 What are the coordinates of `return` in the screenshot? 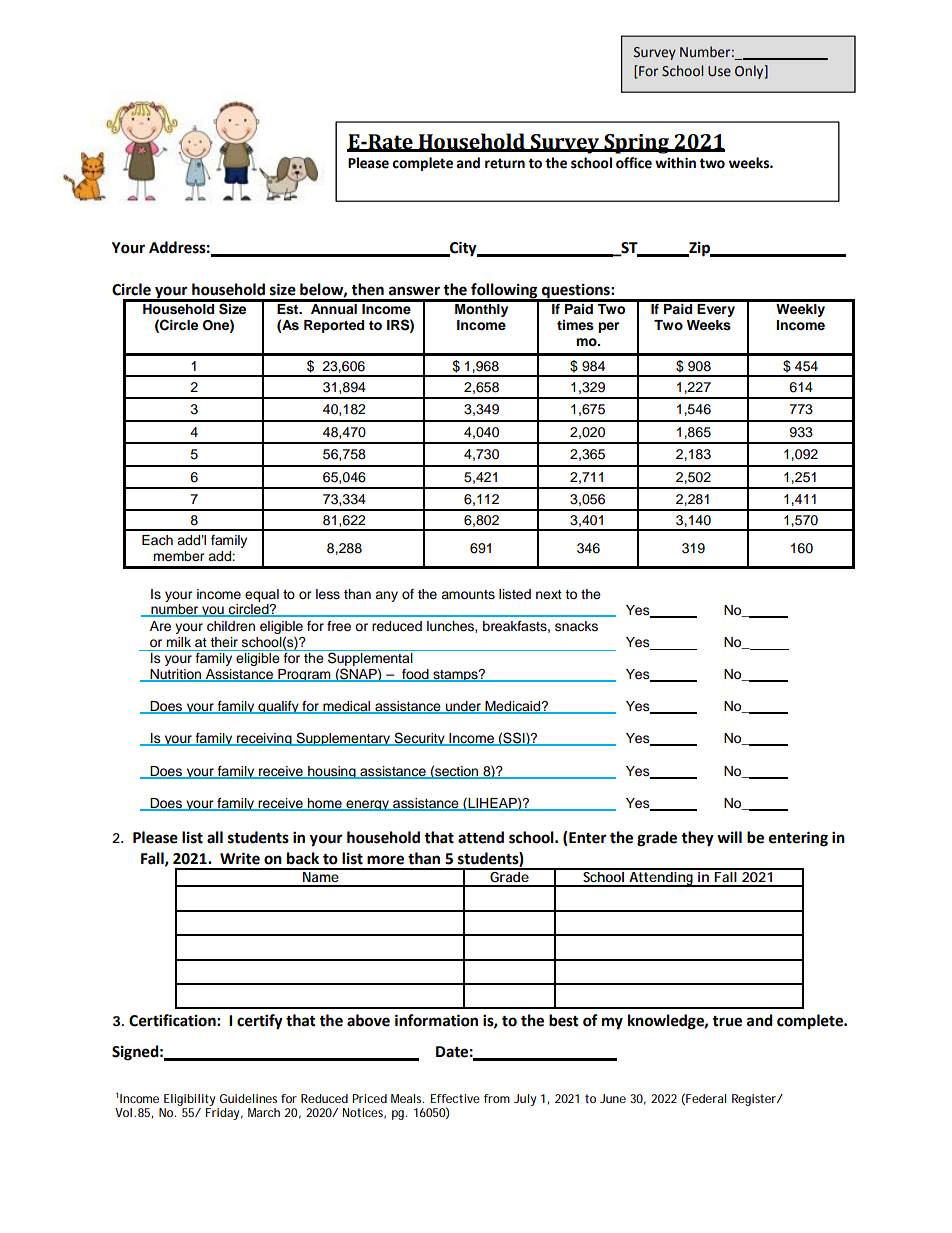 It's located at (505, 163).
